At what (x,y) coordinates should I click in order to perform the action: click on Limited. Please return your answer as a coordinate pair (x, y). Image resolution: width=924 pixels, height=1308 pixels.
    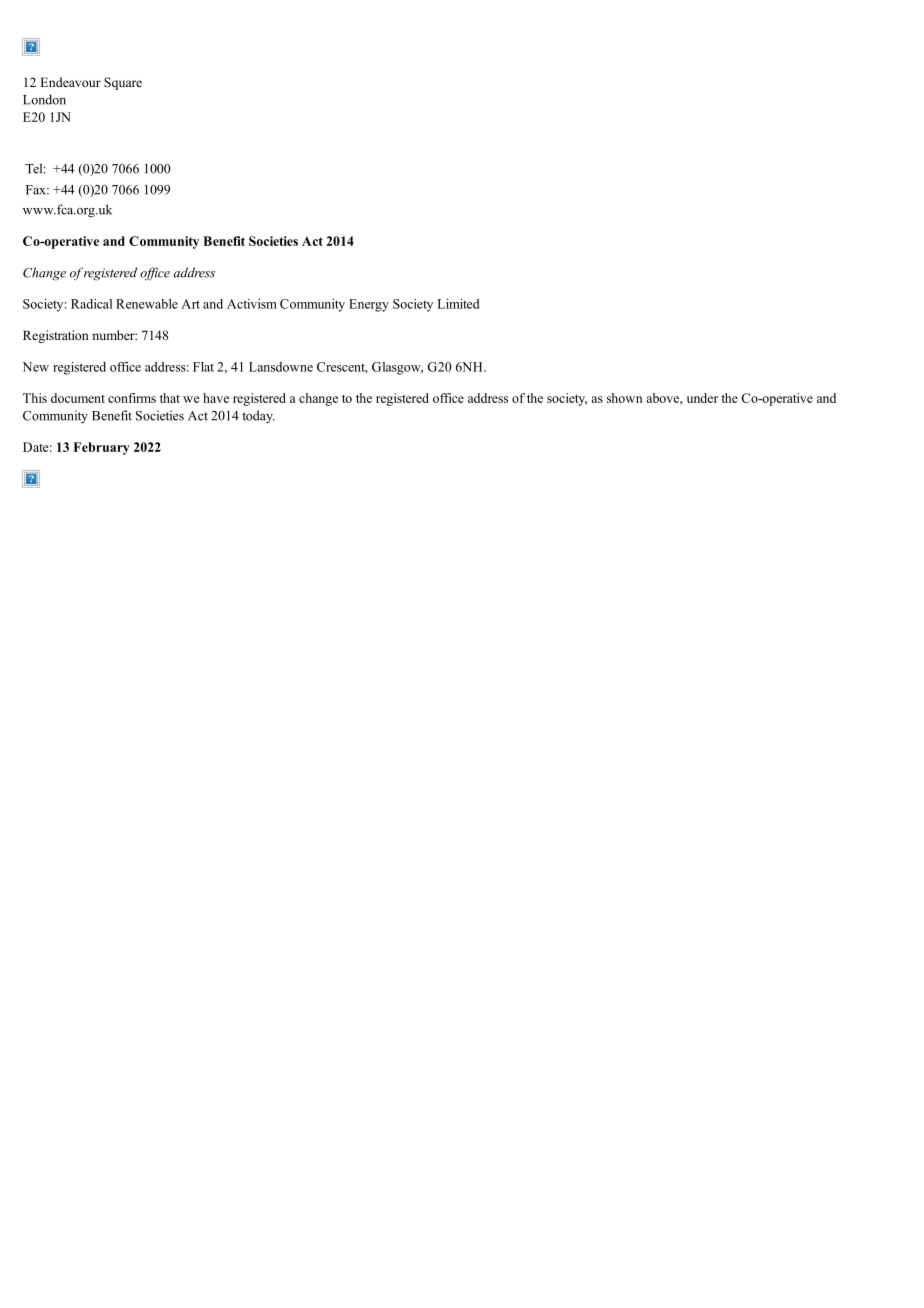
    Looking at the image, I should click on (458, 304).
